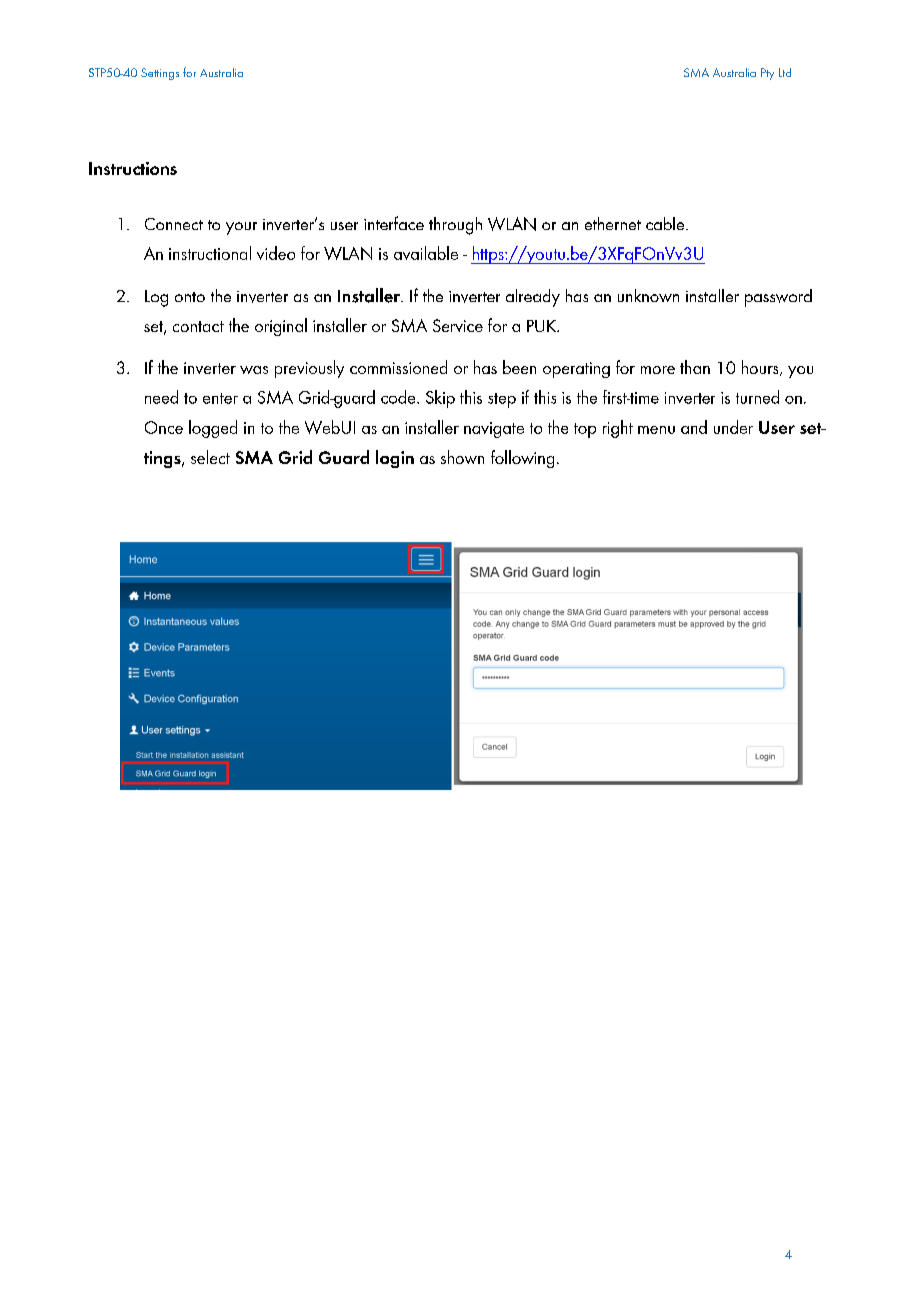 The height and width of the screenshot is (1308, 924). Describe the element at coordinates (455, 226) in the screenshot. I see `through` at that location.
